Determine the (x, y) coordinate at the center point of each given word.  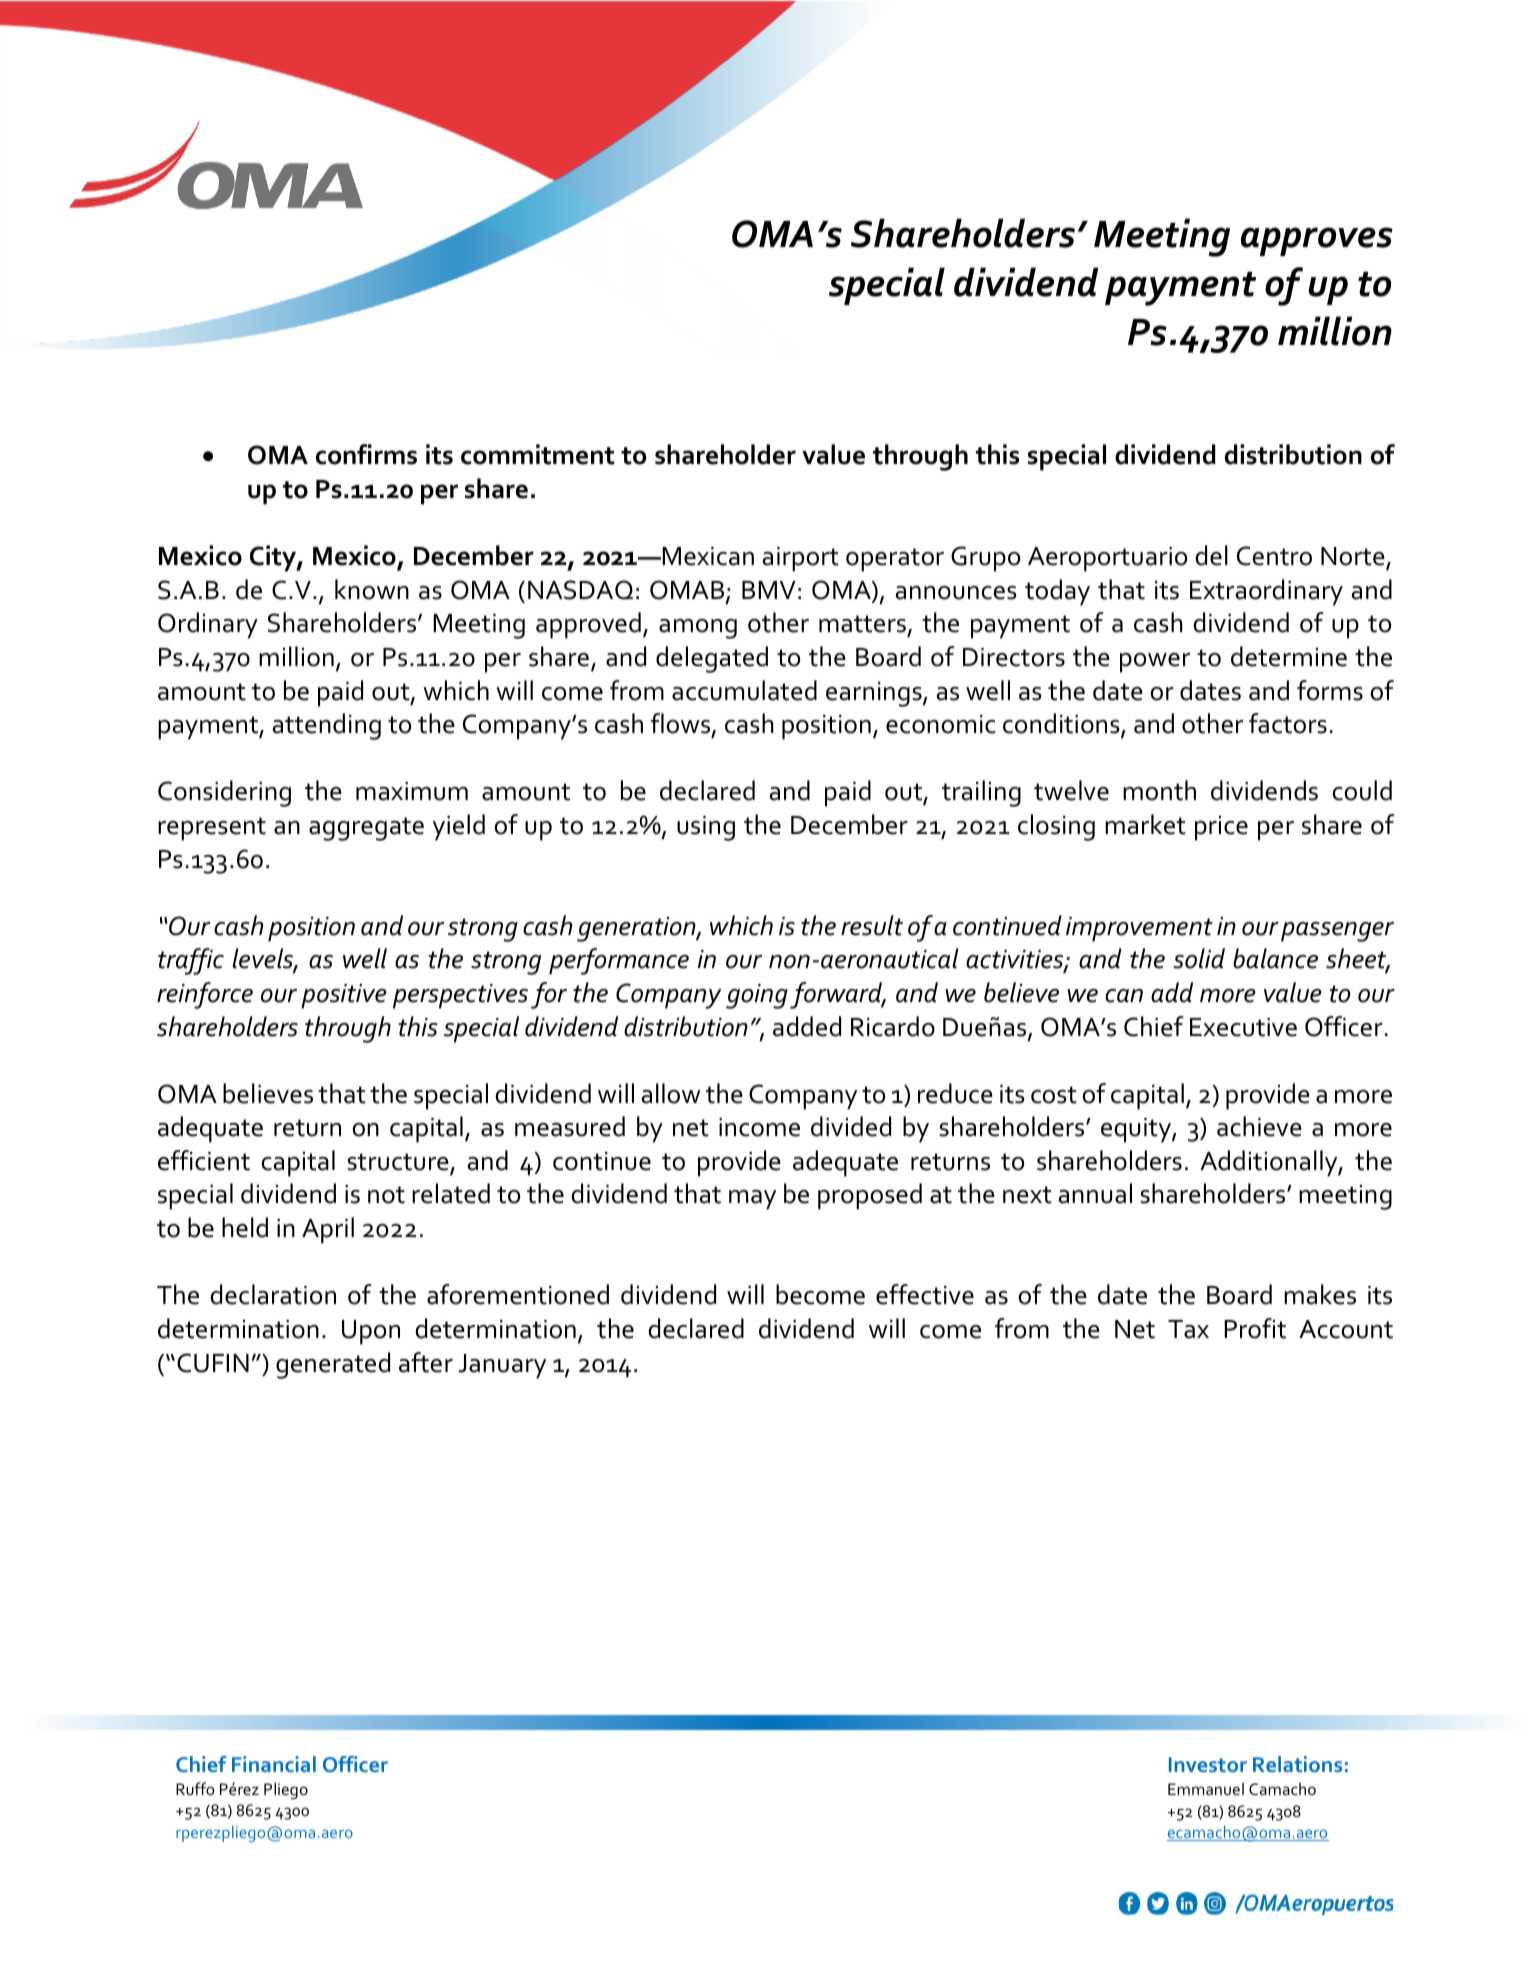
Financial (274, 1764)
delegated (712, 659)
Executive (1243, 1027)
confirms (366, 454)
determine (1289, 656)
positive (344, 996)
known (372, 589)
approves (1317, 241)
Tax (1188, 1329)
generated (333, 1365)
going (757, 996)
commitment (538, 454)
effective (925, 1294)
